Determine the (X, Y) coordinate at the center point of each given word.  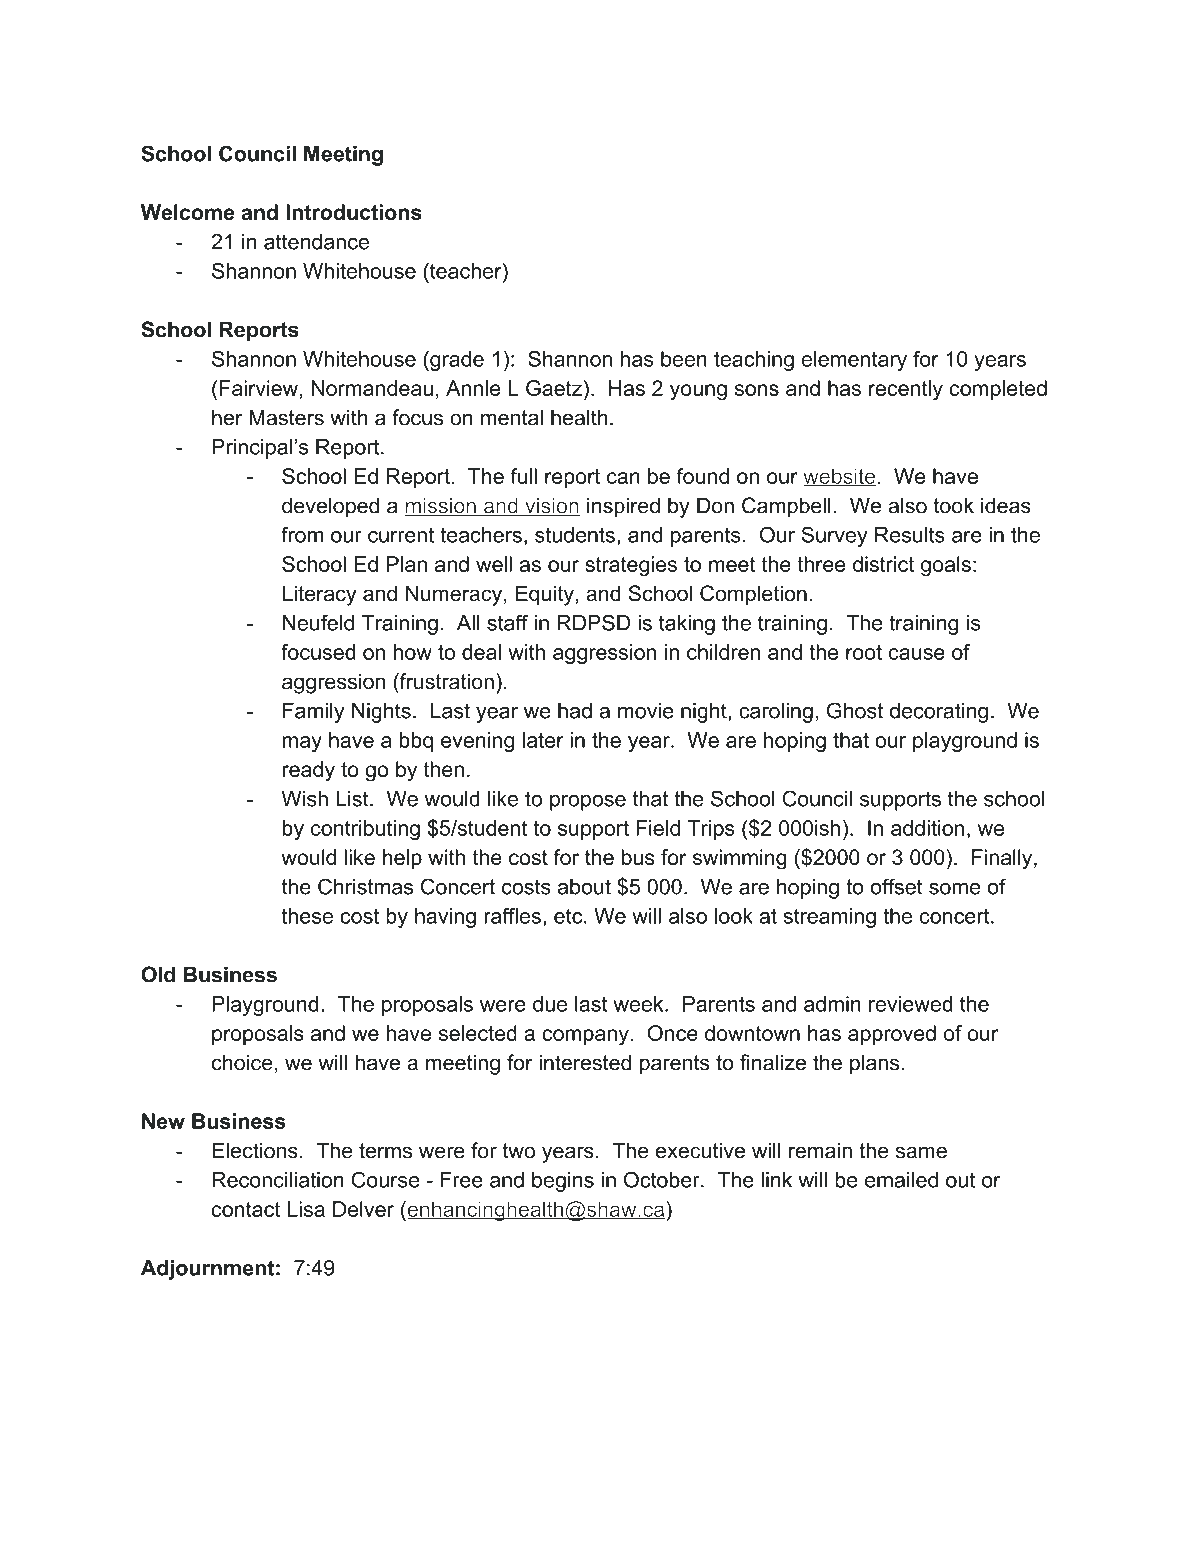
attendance (316, 242)
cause (917, 654)
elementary (854, 361)
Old (158, 974)
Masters (286, 417)
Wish (304, 799)
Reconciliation (278, 1180)
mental (512, 417)
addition (927, 828)
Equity (546, 595)
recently (906, 390)
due (550, 1004)
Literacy (319, 595)
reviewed (911, 1004)
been (684, 359)
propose (588, 803)
